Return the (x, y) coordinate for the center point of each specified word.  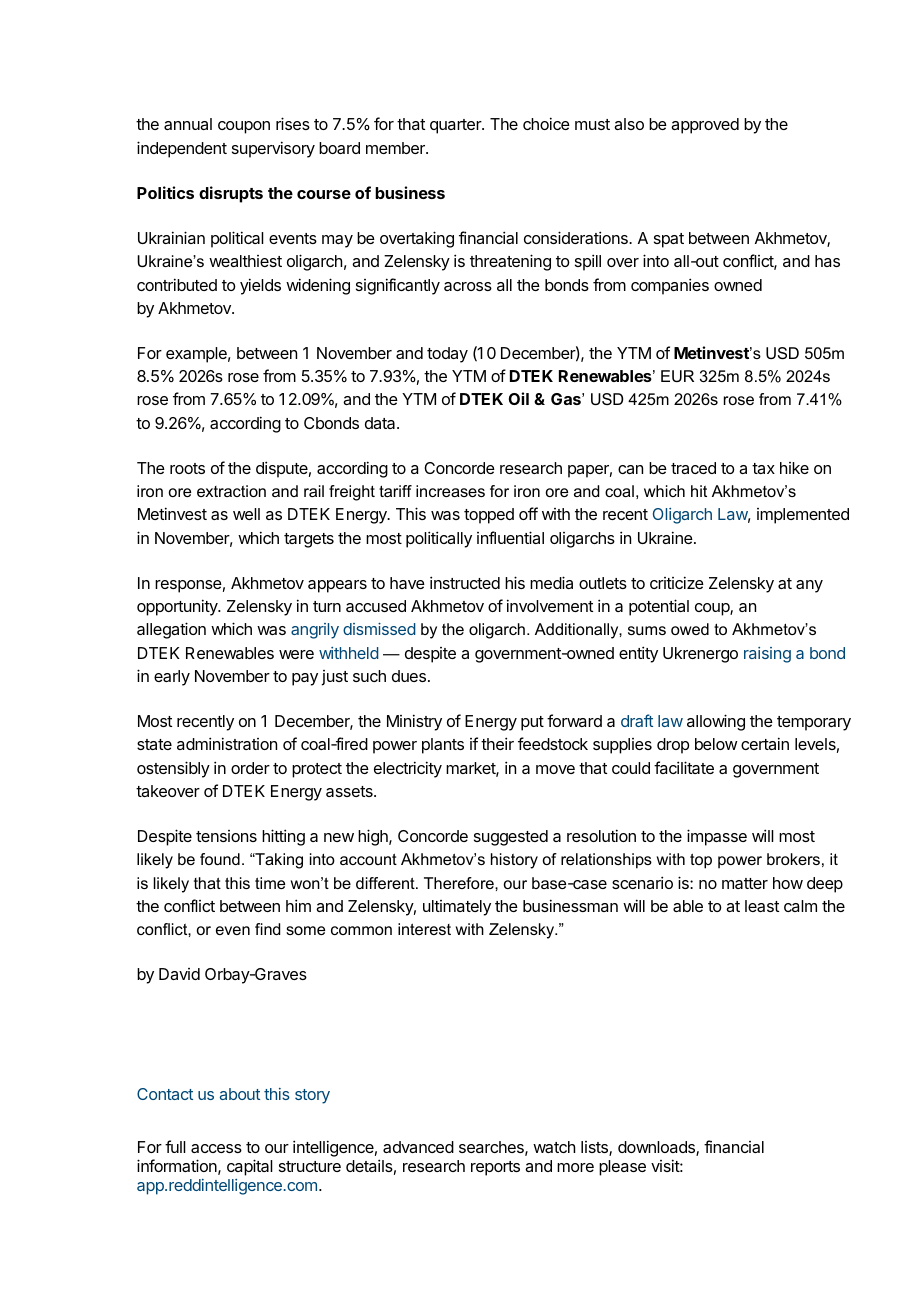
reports (495, 1168)
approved (705, 126)
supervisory (273, 149)
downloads (657, 1148)
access (216, 1148)
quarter (456, 126)
